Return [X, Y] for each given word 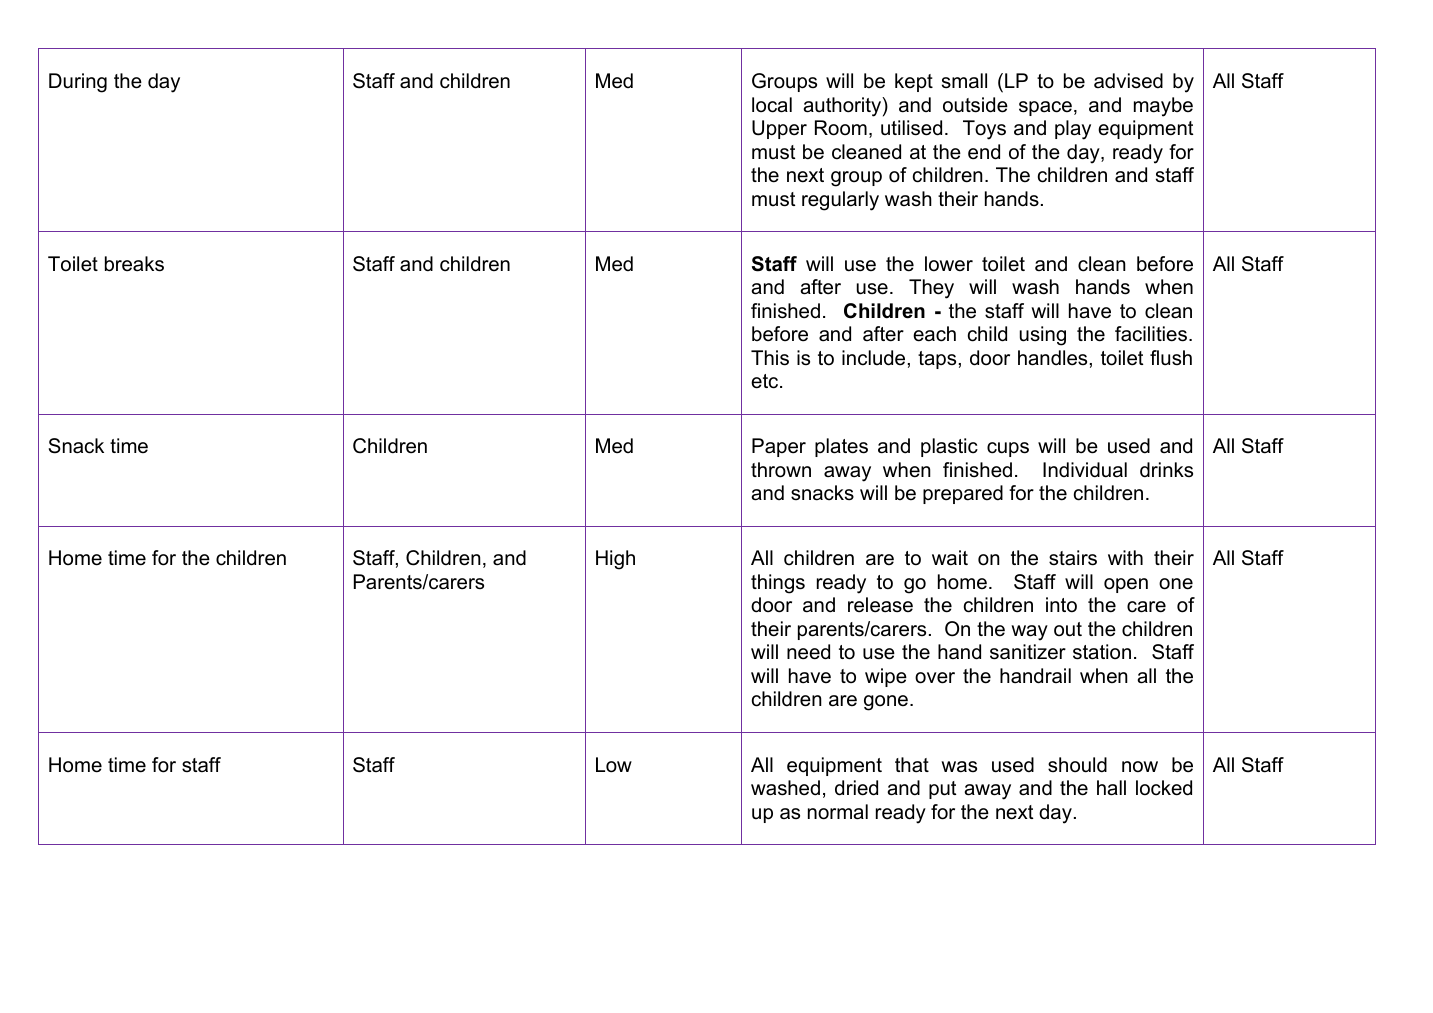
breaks [134, 264]
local [772, 105]
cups [1008, 449]
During [78, 83]
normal [838, 812]
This [770, 358]
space [1045, 108]
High [615, 560]
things [778, 584]
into [1061, 605]
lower [949, 264]
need [808, 652]
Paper [779, 447]
